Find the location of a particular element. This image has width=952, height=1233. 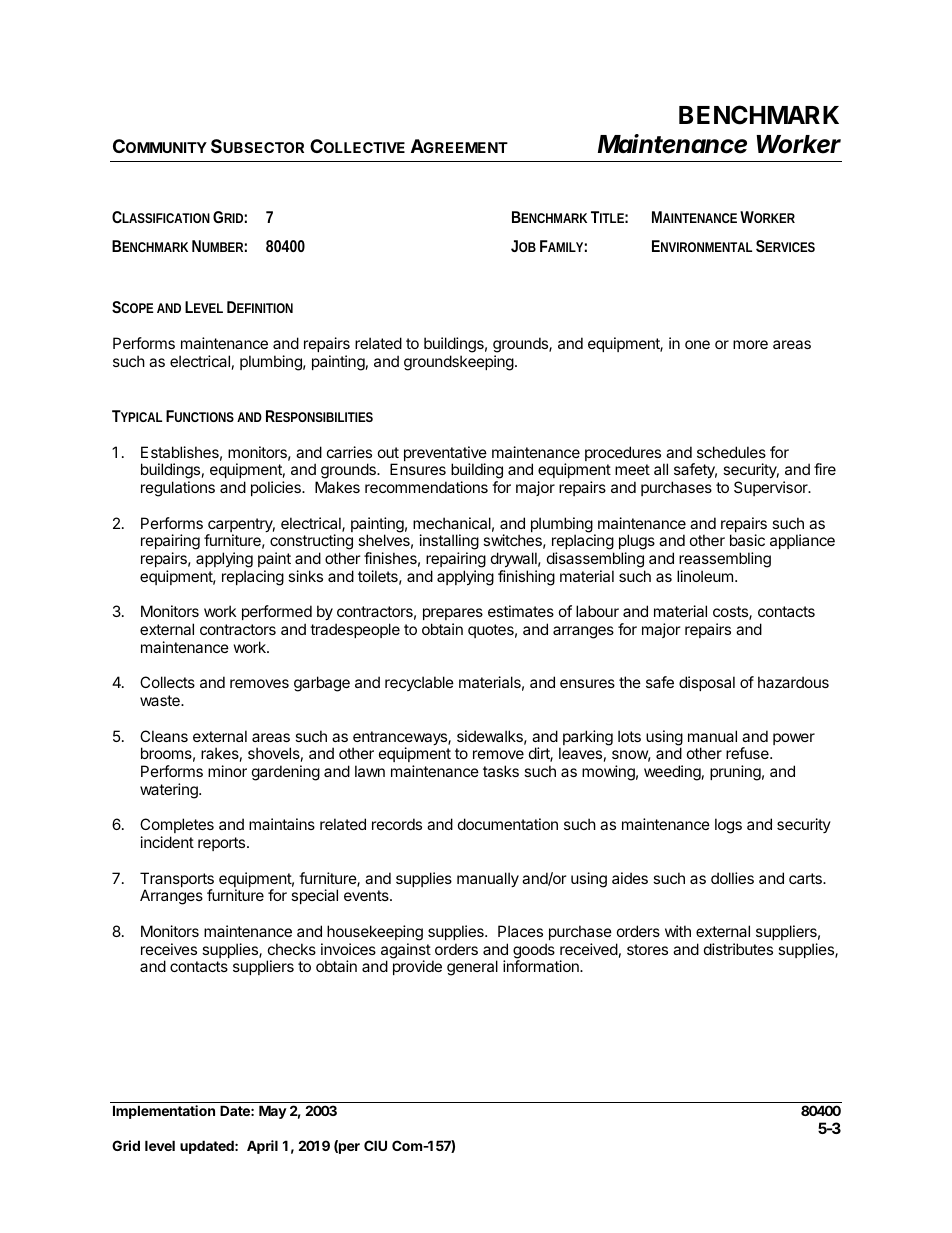

more is located at coordinates (750, 344).
